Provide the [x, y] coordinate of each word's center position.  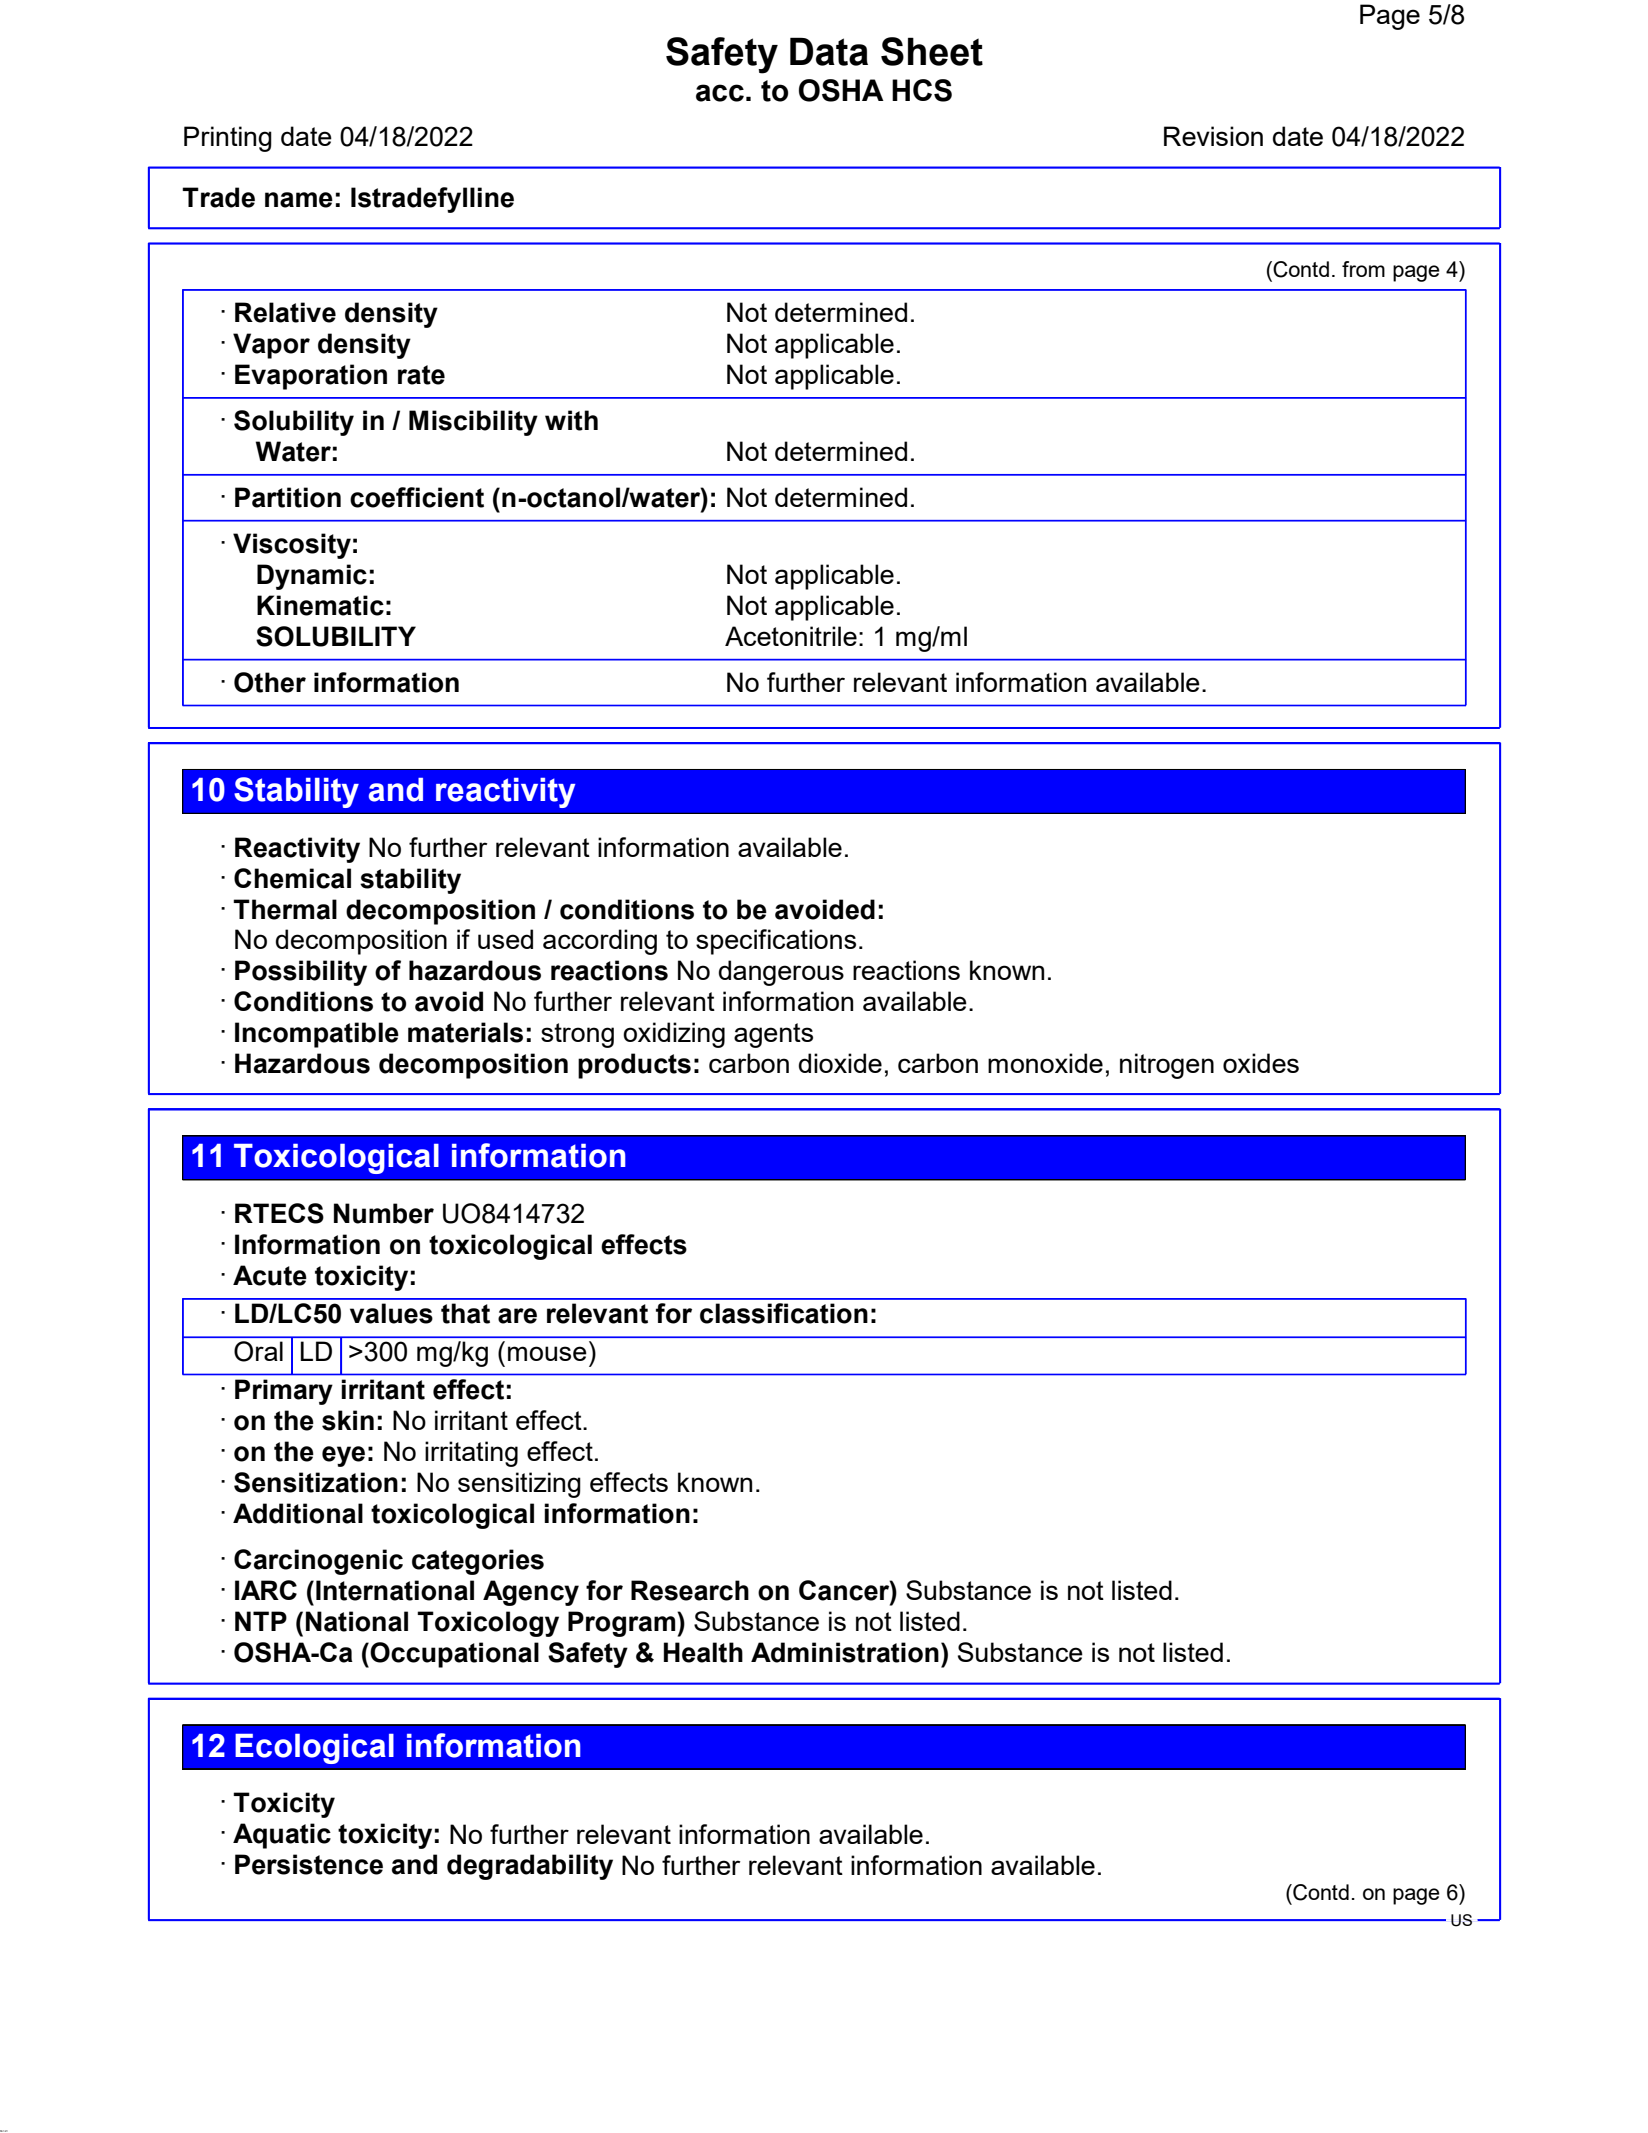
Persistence [309, 1864]
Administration [845, 1652]
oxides [1261, 1063]
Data [829, 51]
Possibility [301, 973]
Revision [1213, 136]
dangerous [781, 973]
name [299, 200]
